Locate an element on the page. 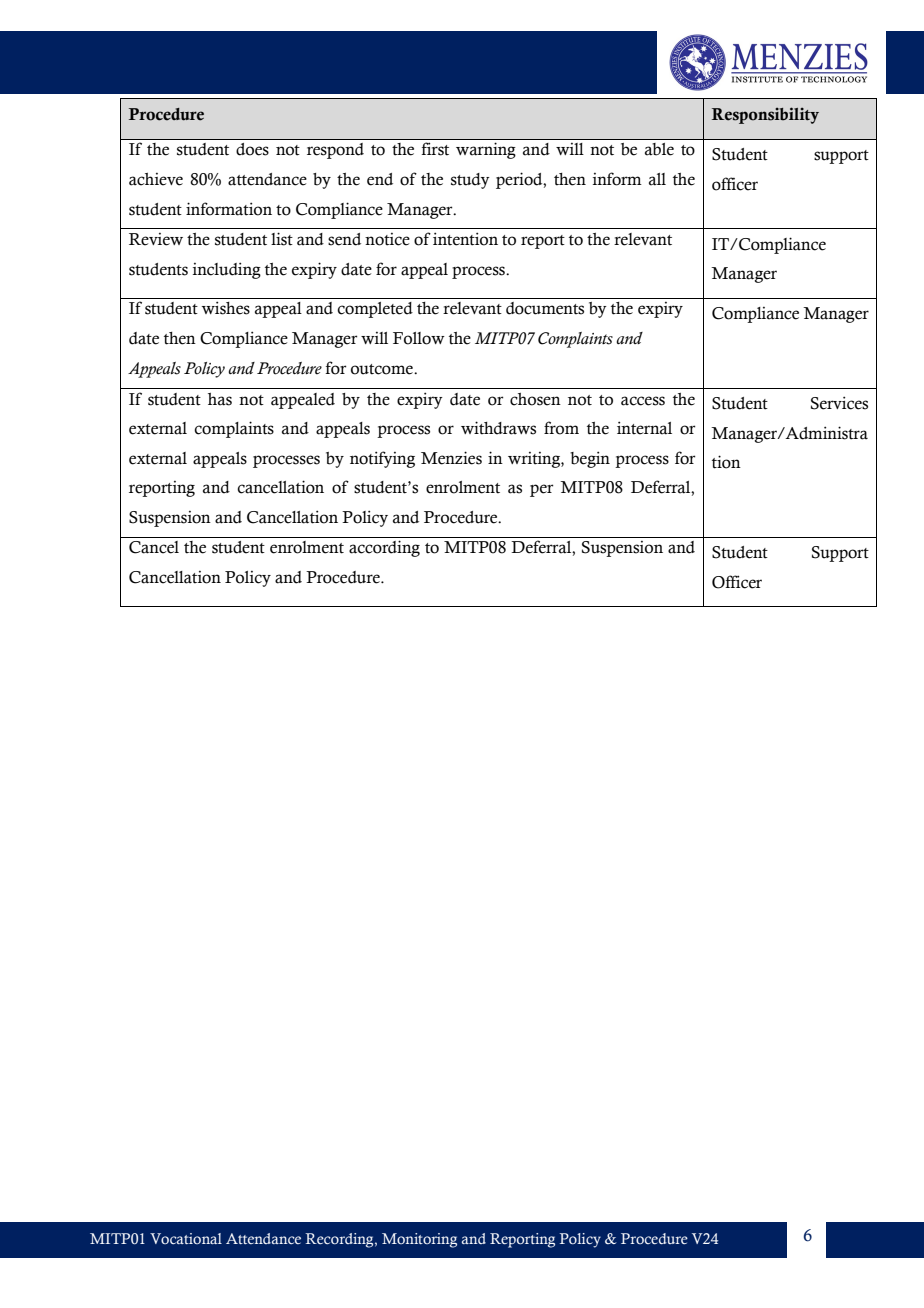 This document has width=924, height=1308. Monitoring is located at coordinates (419, 1240).
